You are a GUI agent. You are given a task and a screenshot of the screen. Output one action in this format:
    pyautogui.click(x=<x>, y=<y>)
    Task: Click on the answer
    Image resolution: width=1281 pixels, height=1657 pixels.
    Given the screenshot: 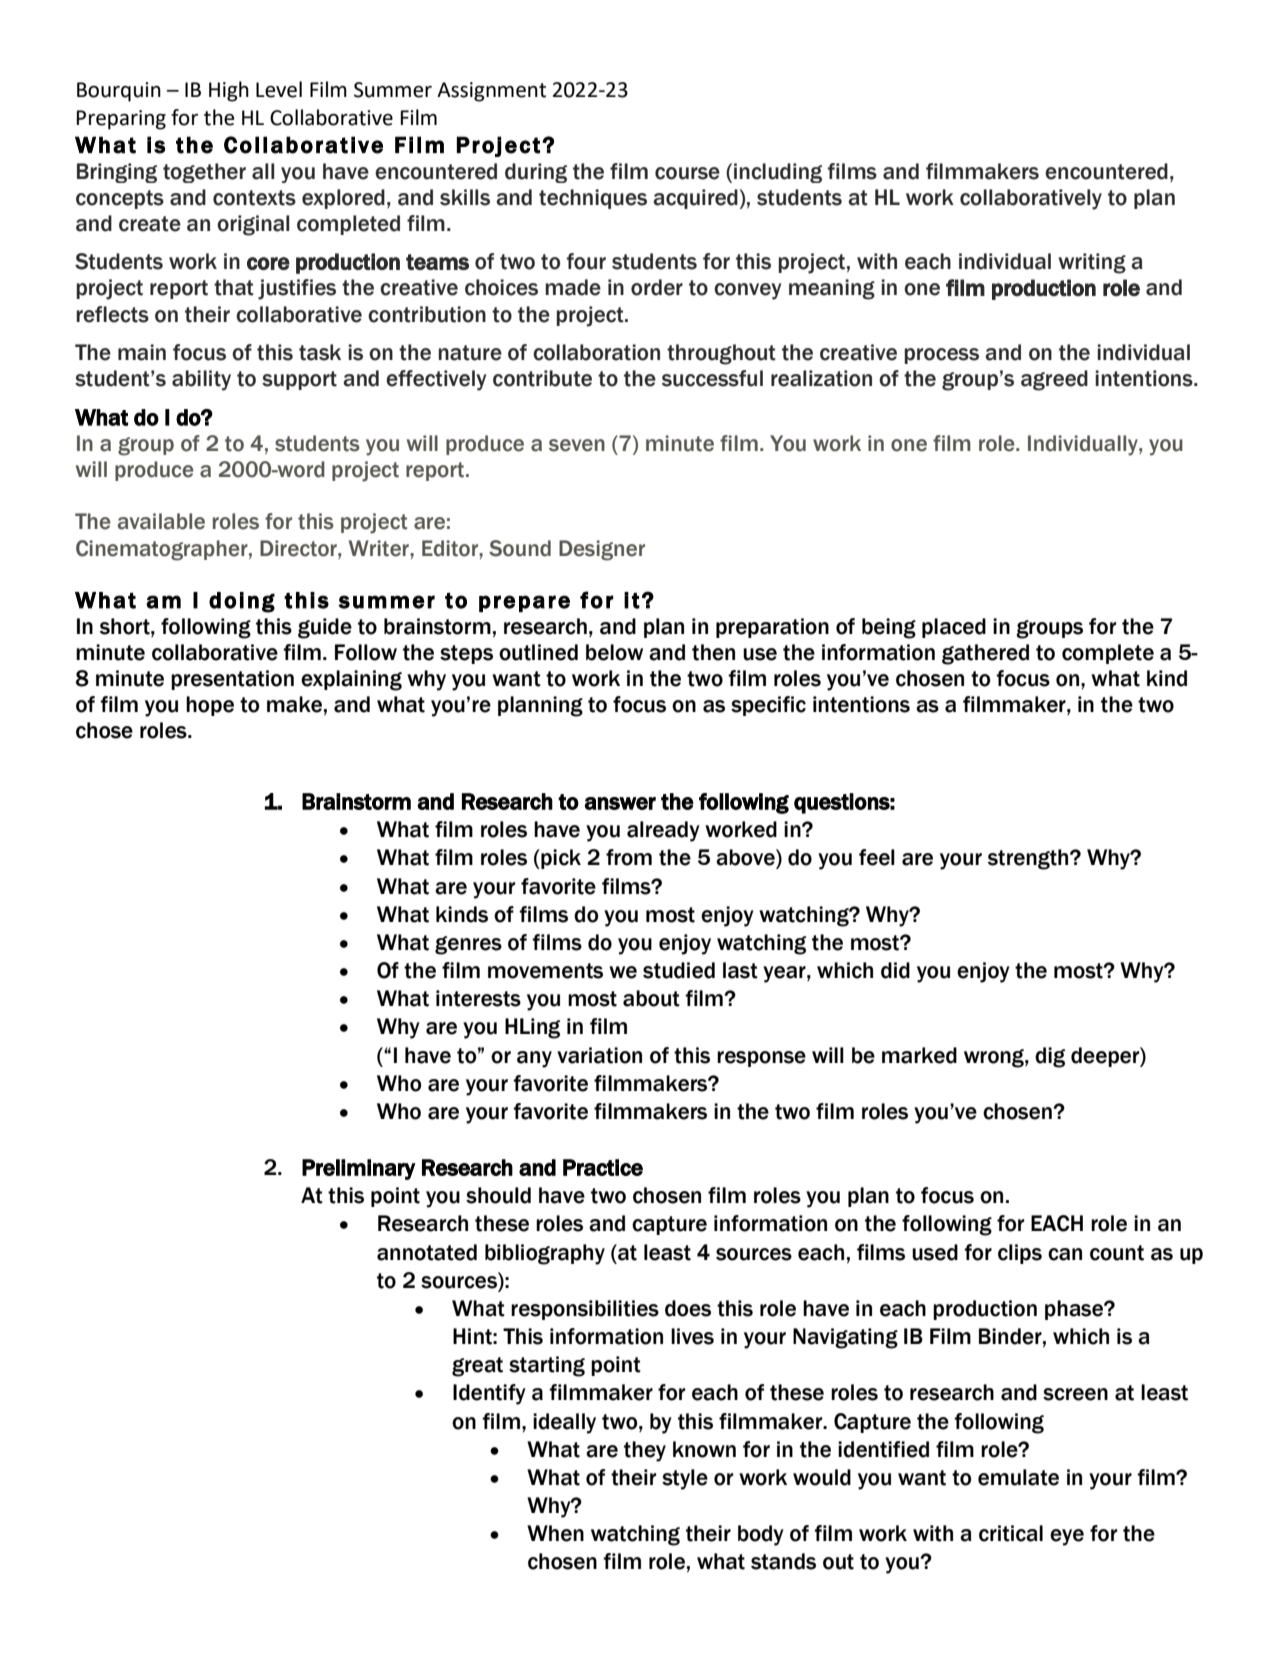 What is the action you would take?
    pyautogui.click(x=620, y=803)
